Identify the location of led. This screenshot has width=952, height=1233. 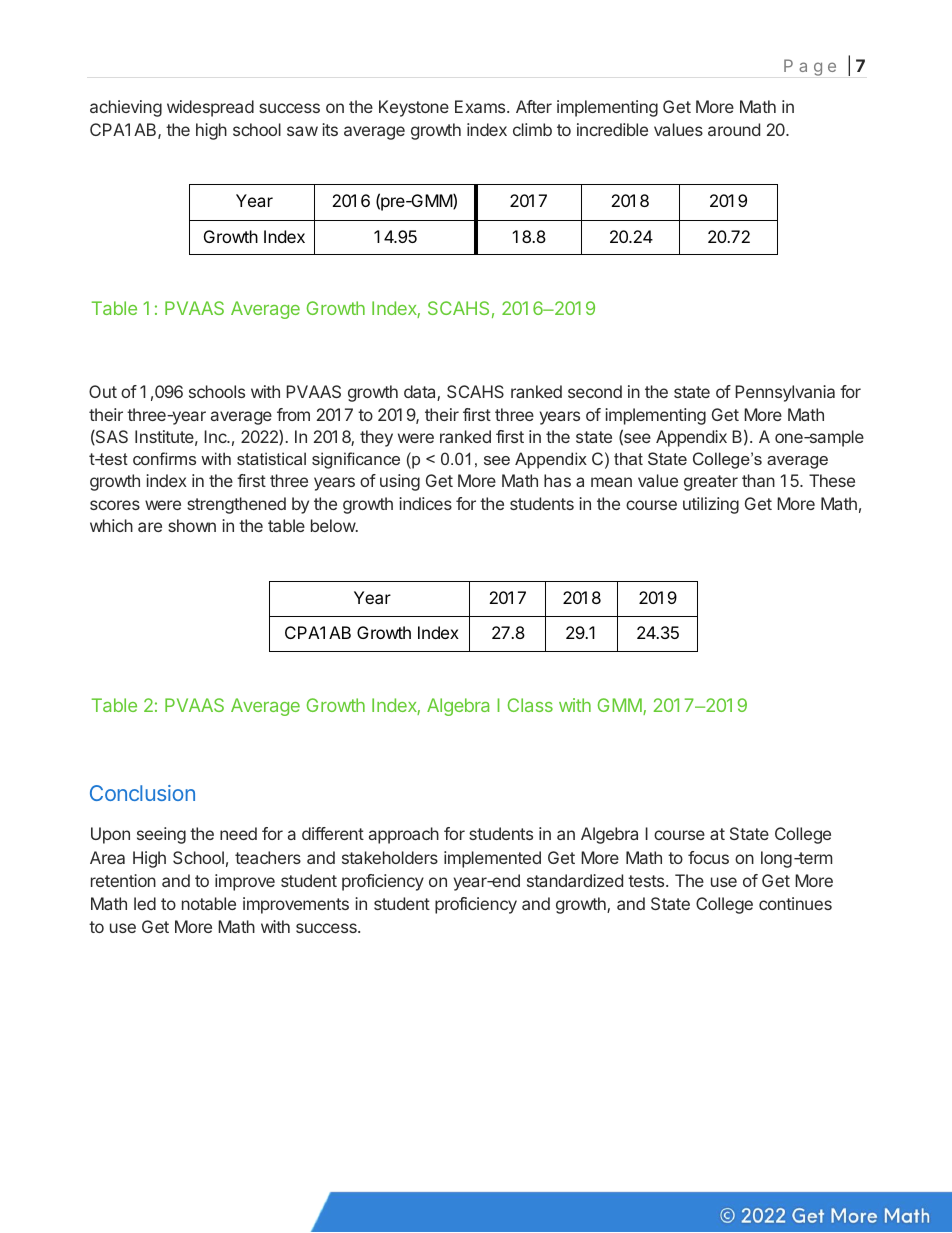
(145, 903).
